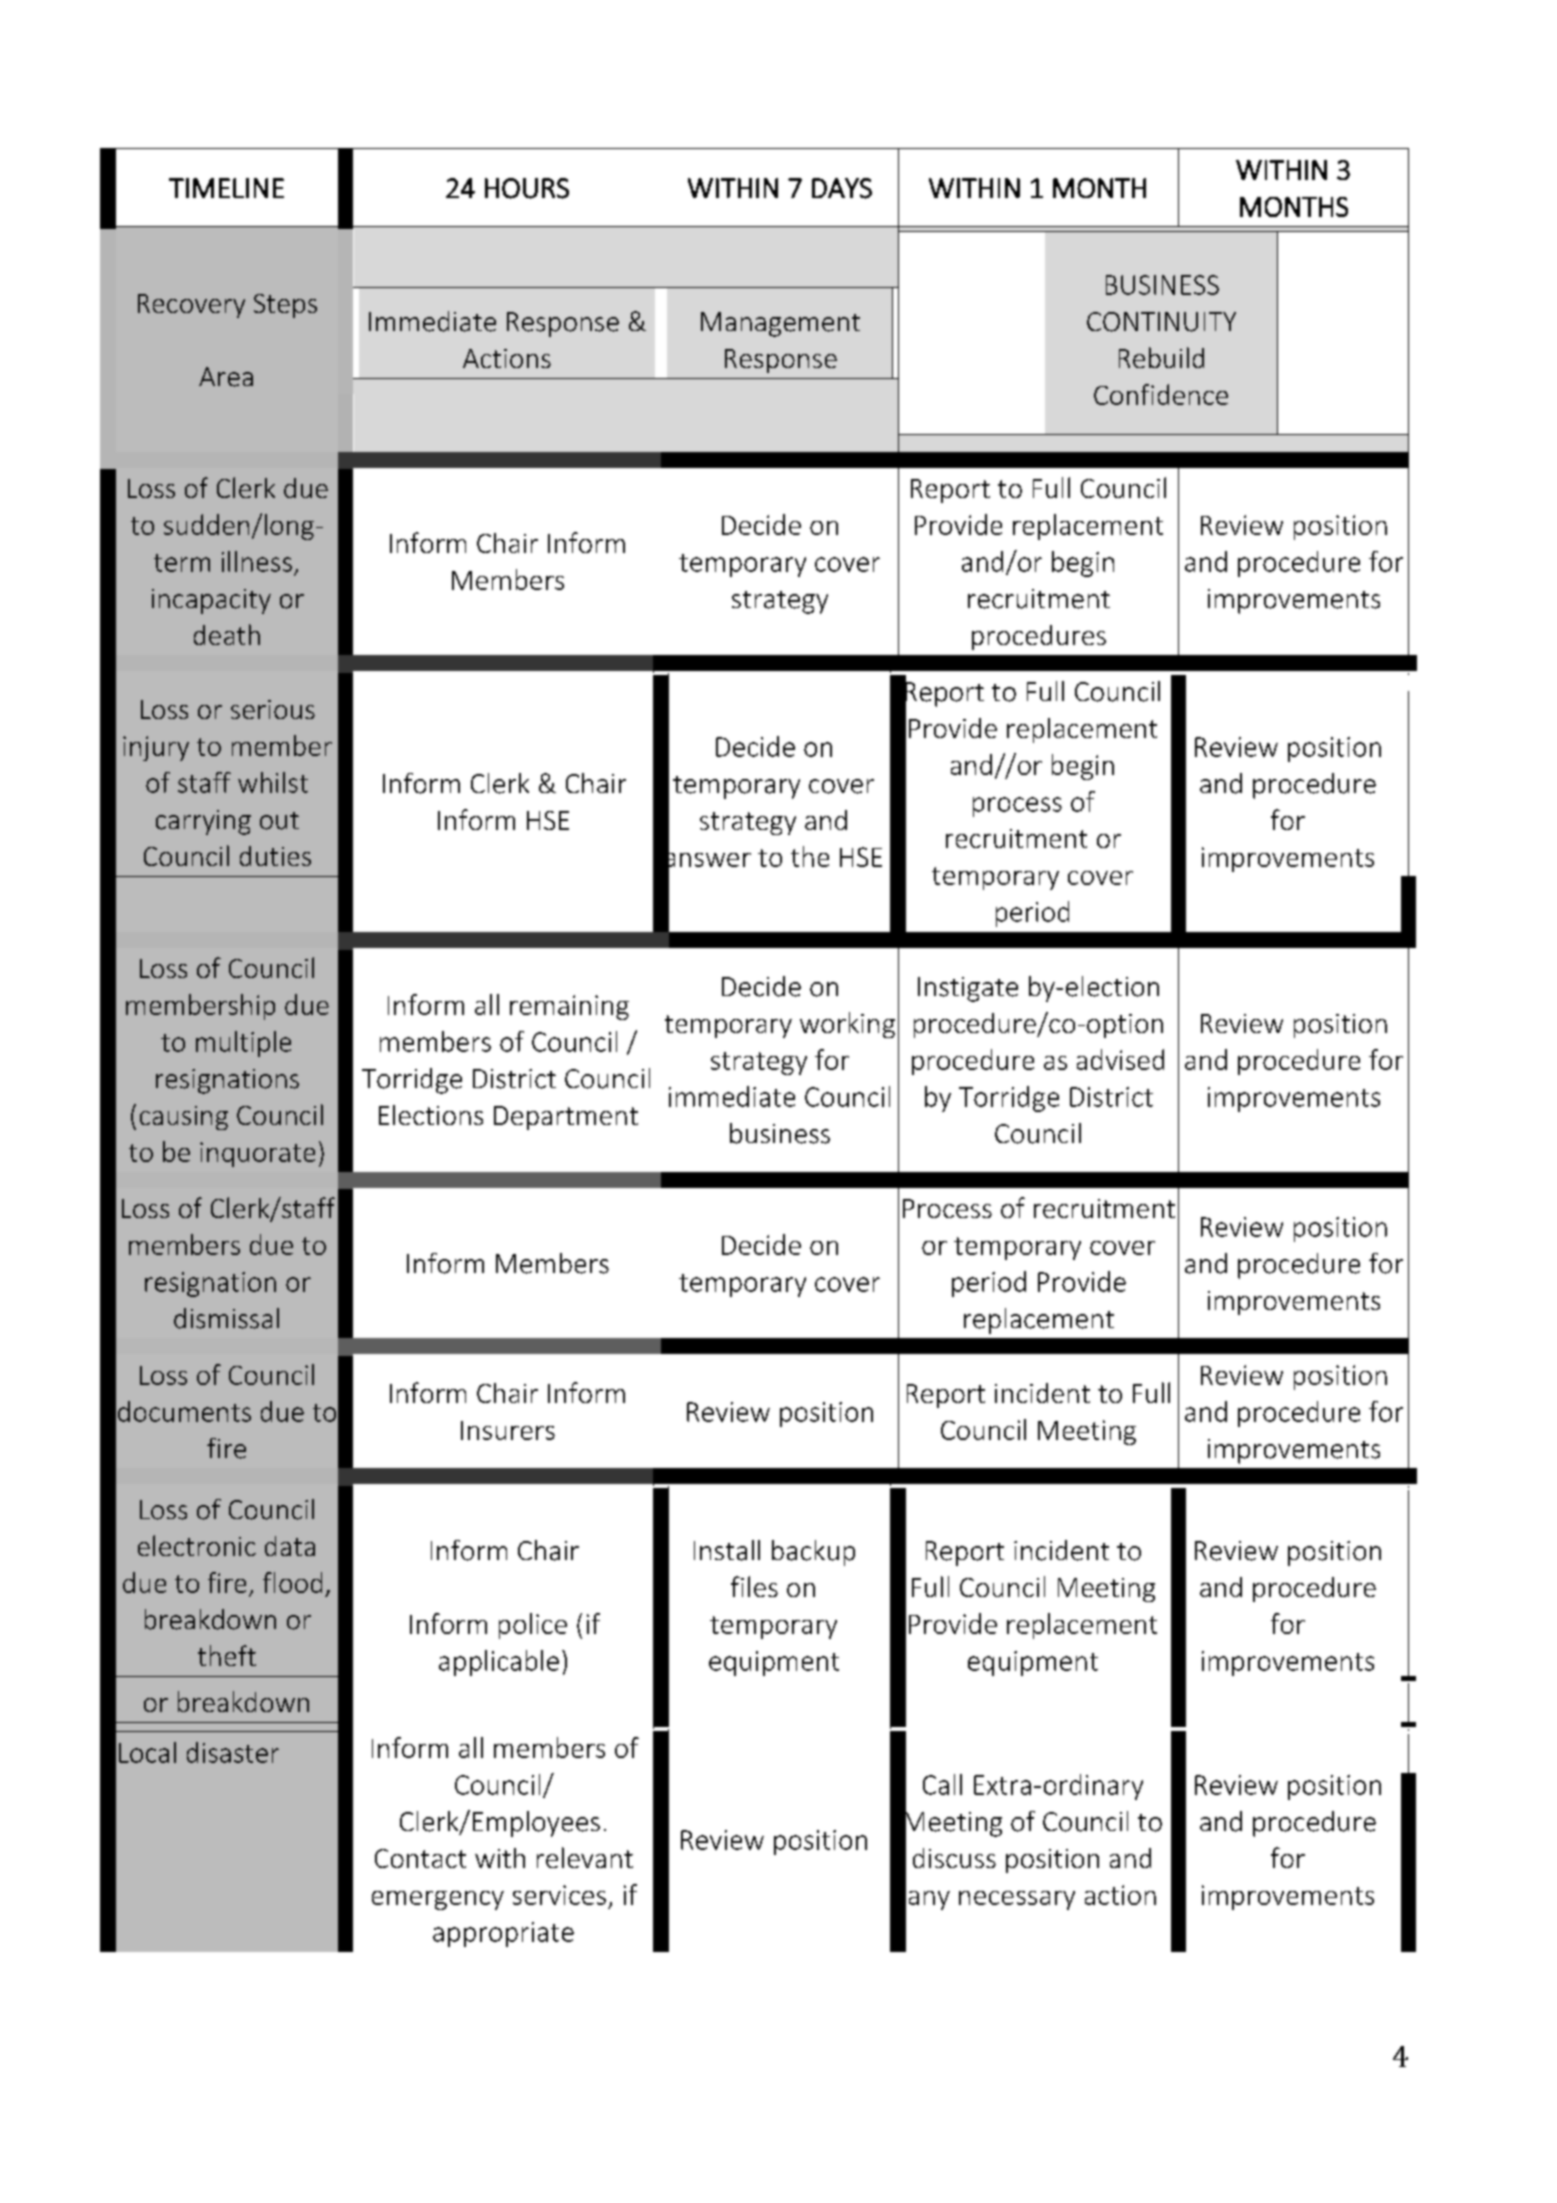  I want to click on Contact, so click(420, 1858).
